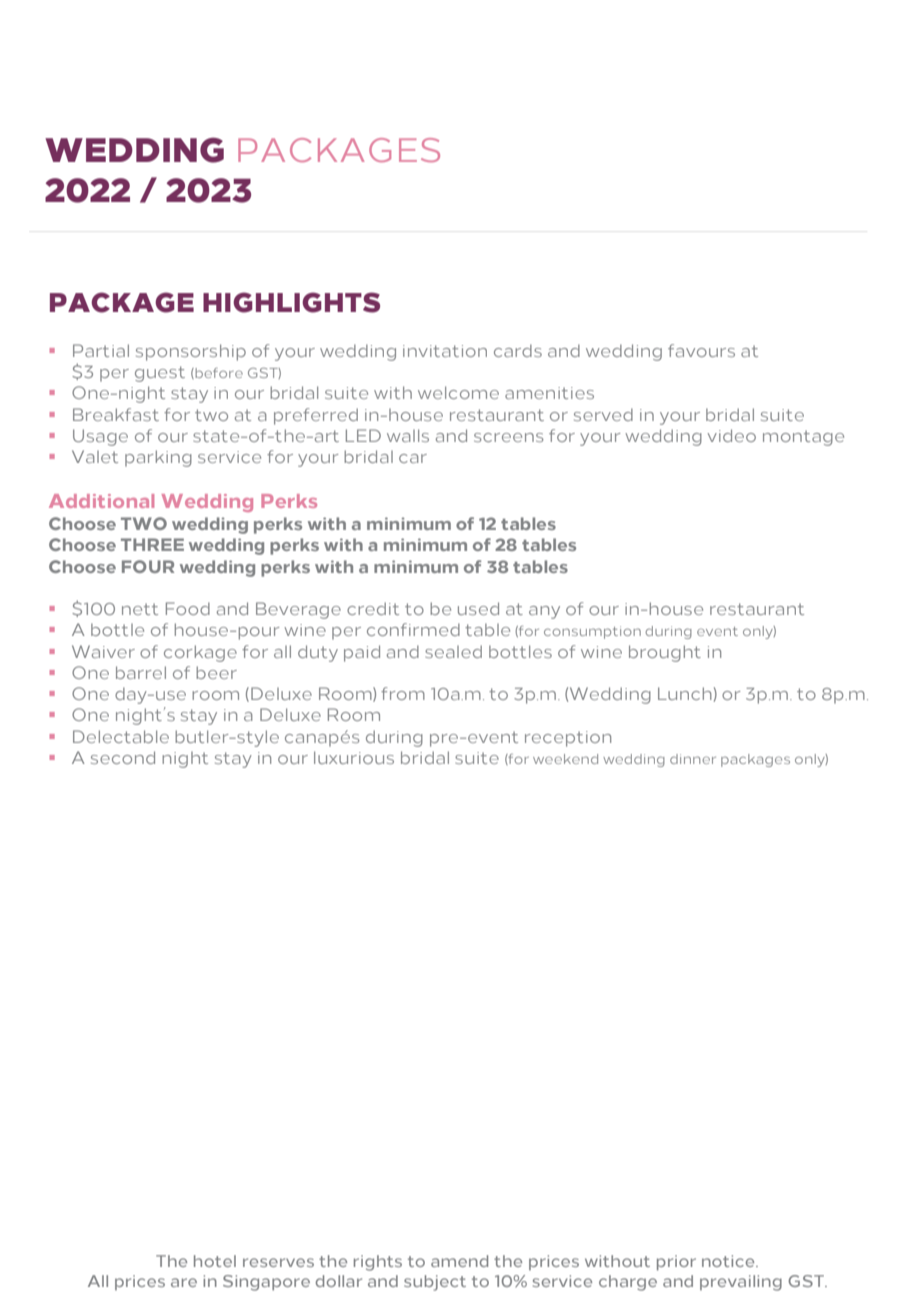  Describe the element at coordinates (354, 757) in the document. I see `luxurious` at that location.
